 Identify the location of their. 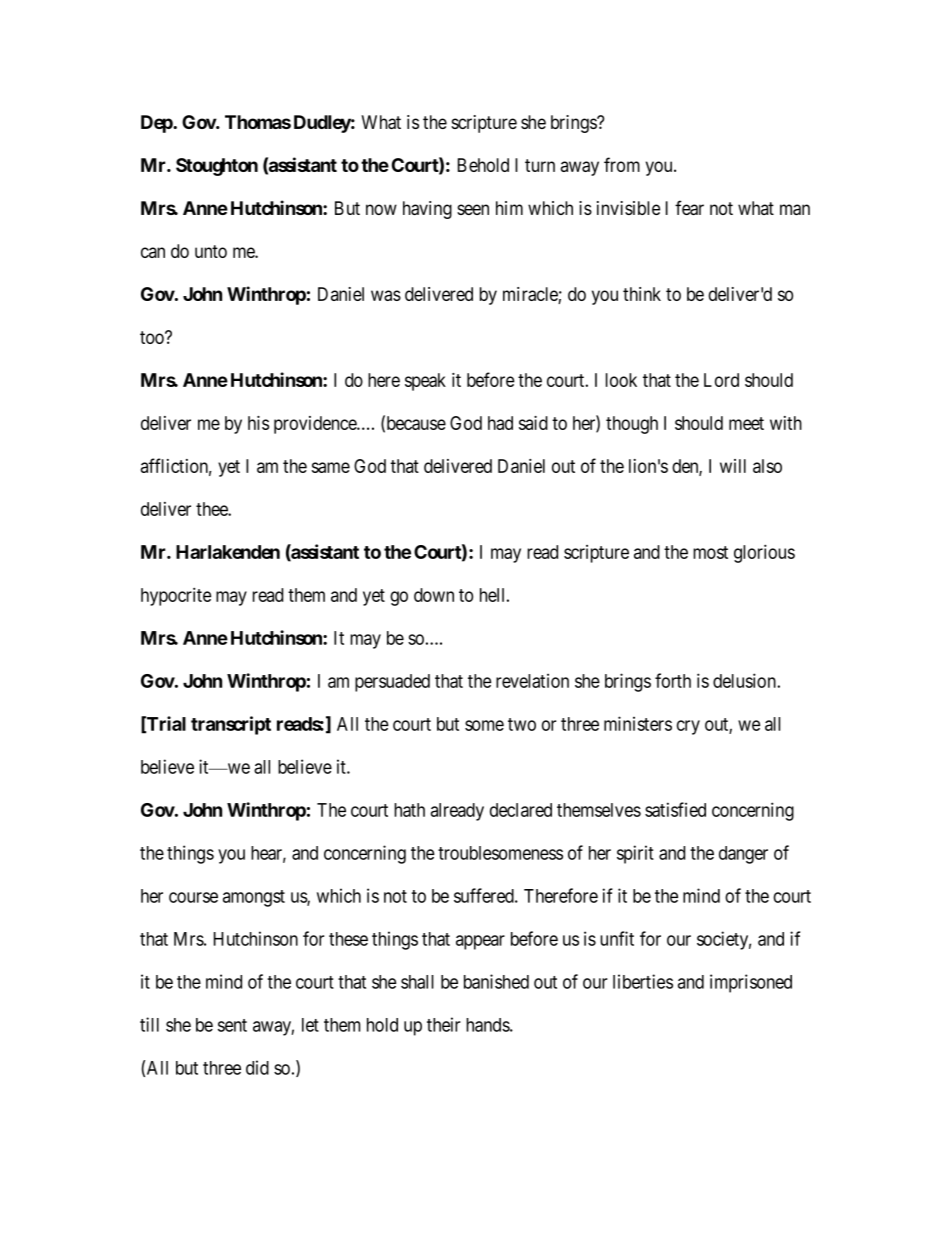
(444, 1024).
